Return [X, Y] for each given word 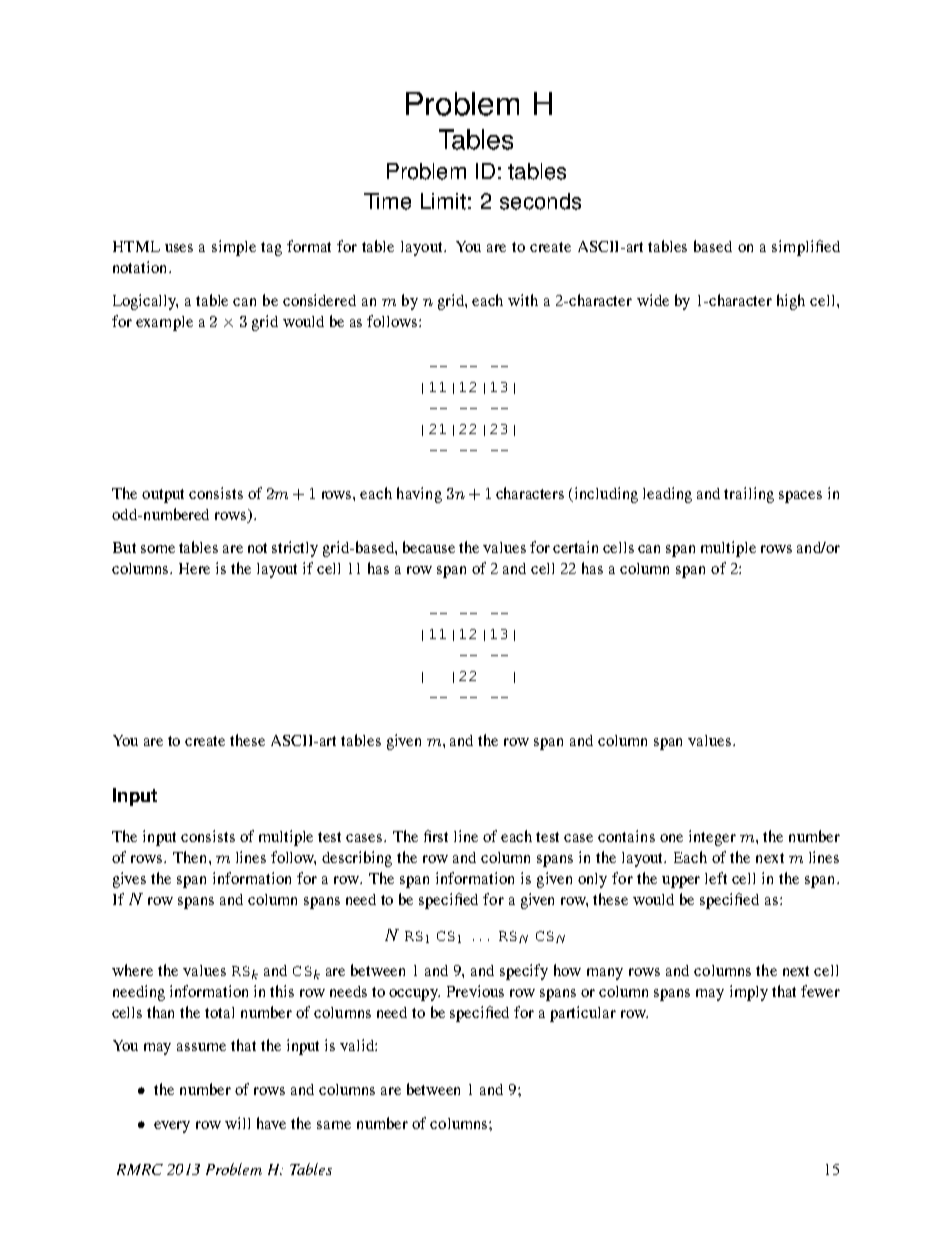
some [158, 549]
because [429, 547]
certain [575, 547]
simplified [806, 248]
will [237, 1123]
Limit [443, 201]
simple [234, 248]
